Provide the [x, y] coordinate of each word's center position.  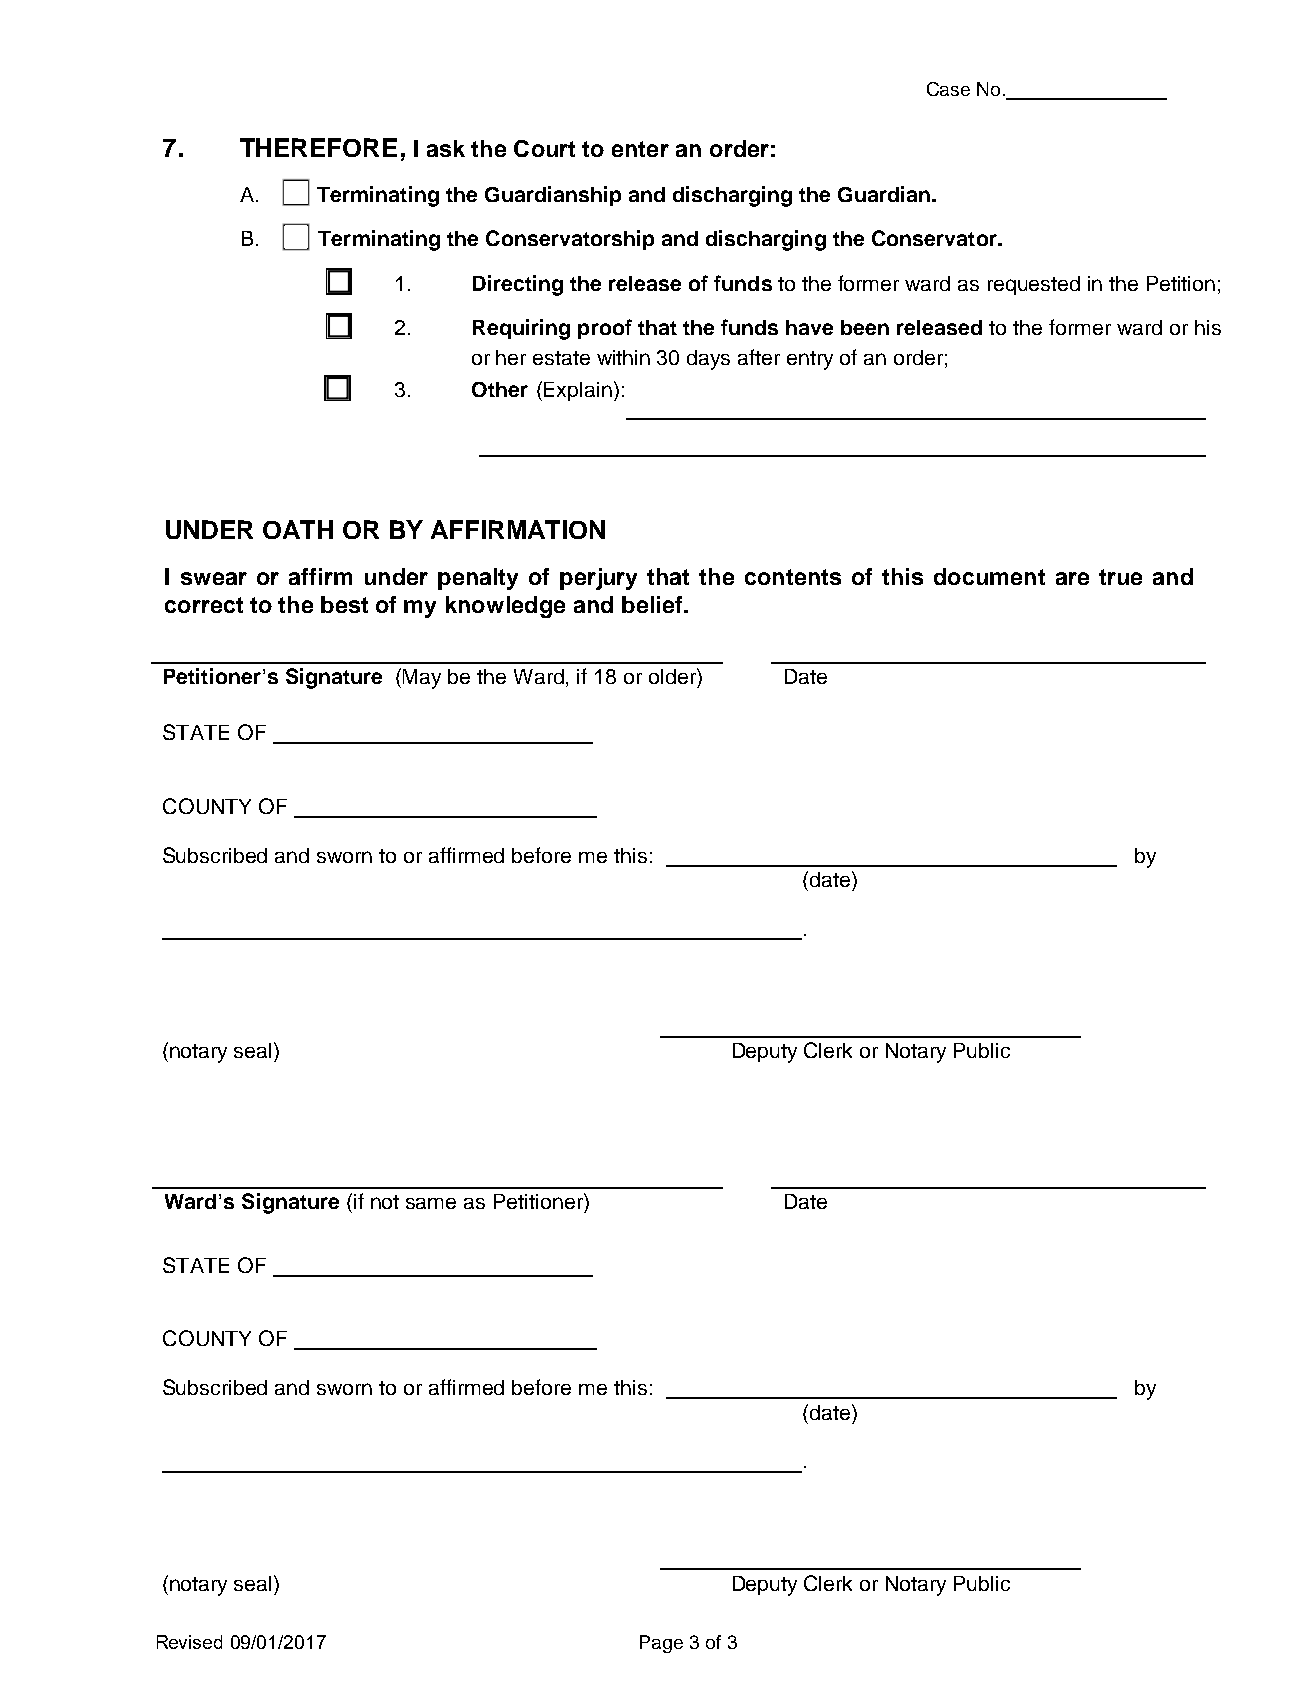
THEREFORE [318, 147]
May [422, 679]
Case [948, 89]
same [431, 1203]
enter [640, 149]
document [989, 576]
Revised [189, 1642]
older [673, 676]
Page [661, 1644]
